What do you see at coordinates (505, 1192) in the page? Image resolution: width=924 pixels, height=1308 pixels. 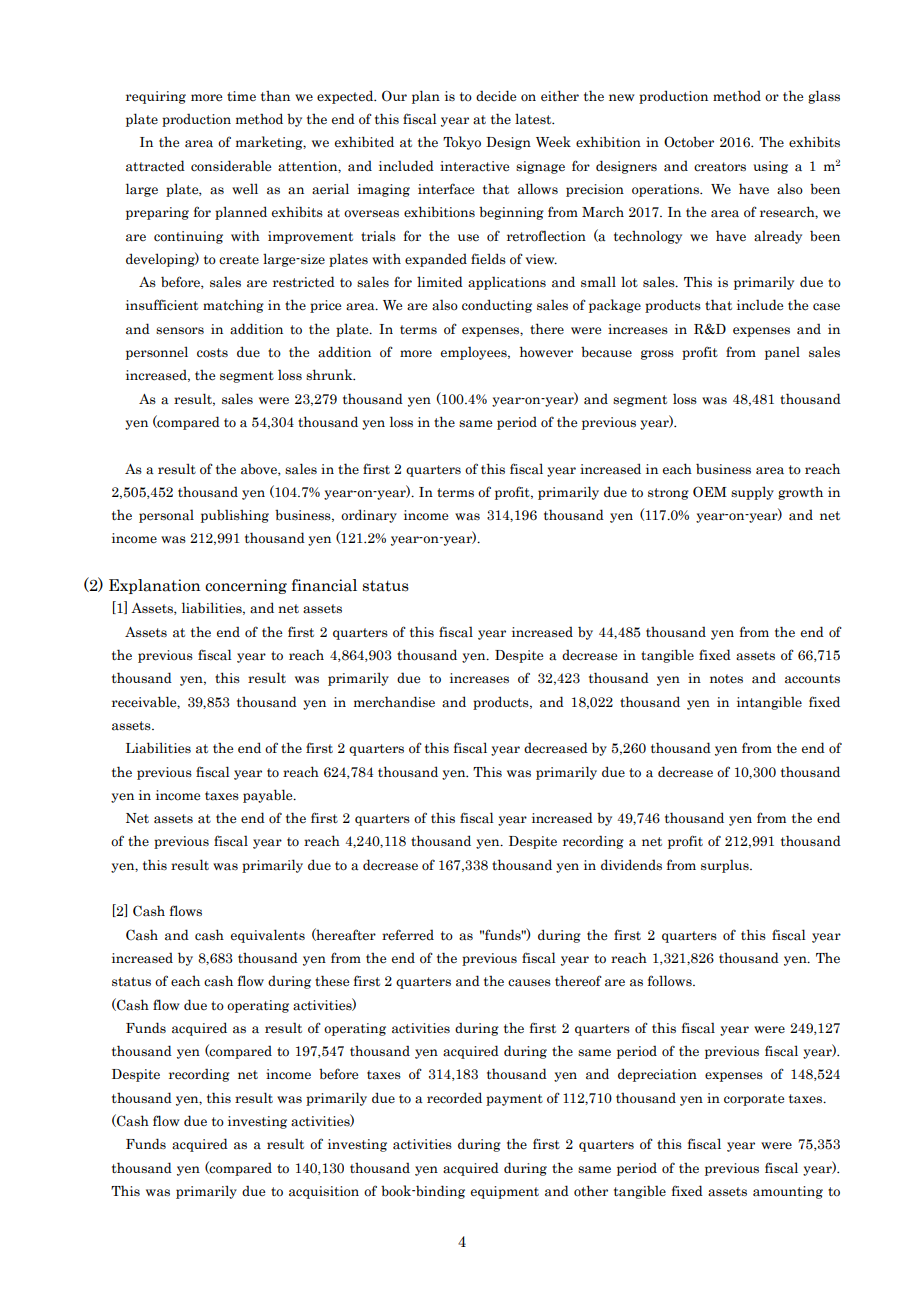 I see `equipment` at bounding box center [505, 1192].
